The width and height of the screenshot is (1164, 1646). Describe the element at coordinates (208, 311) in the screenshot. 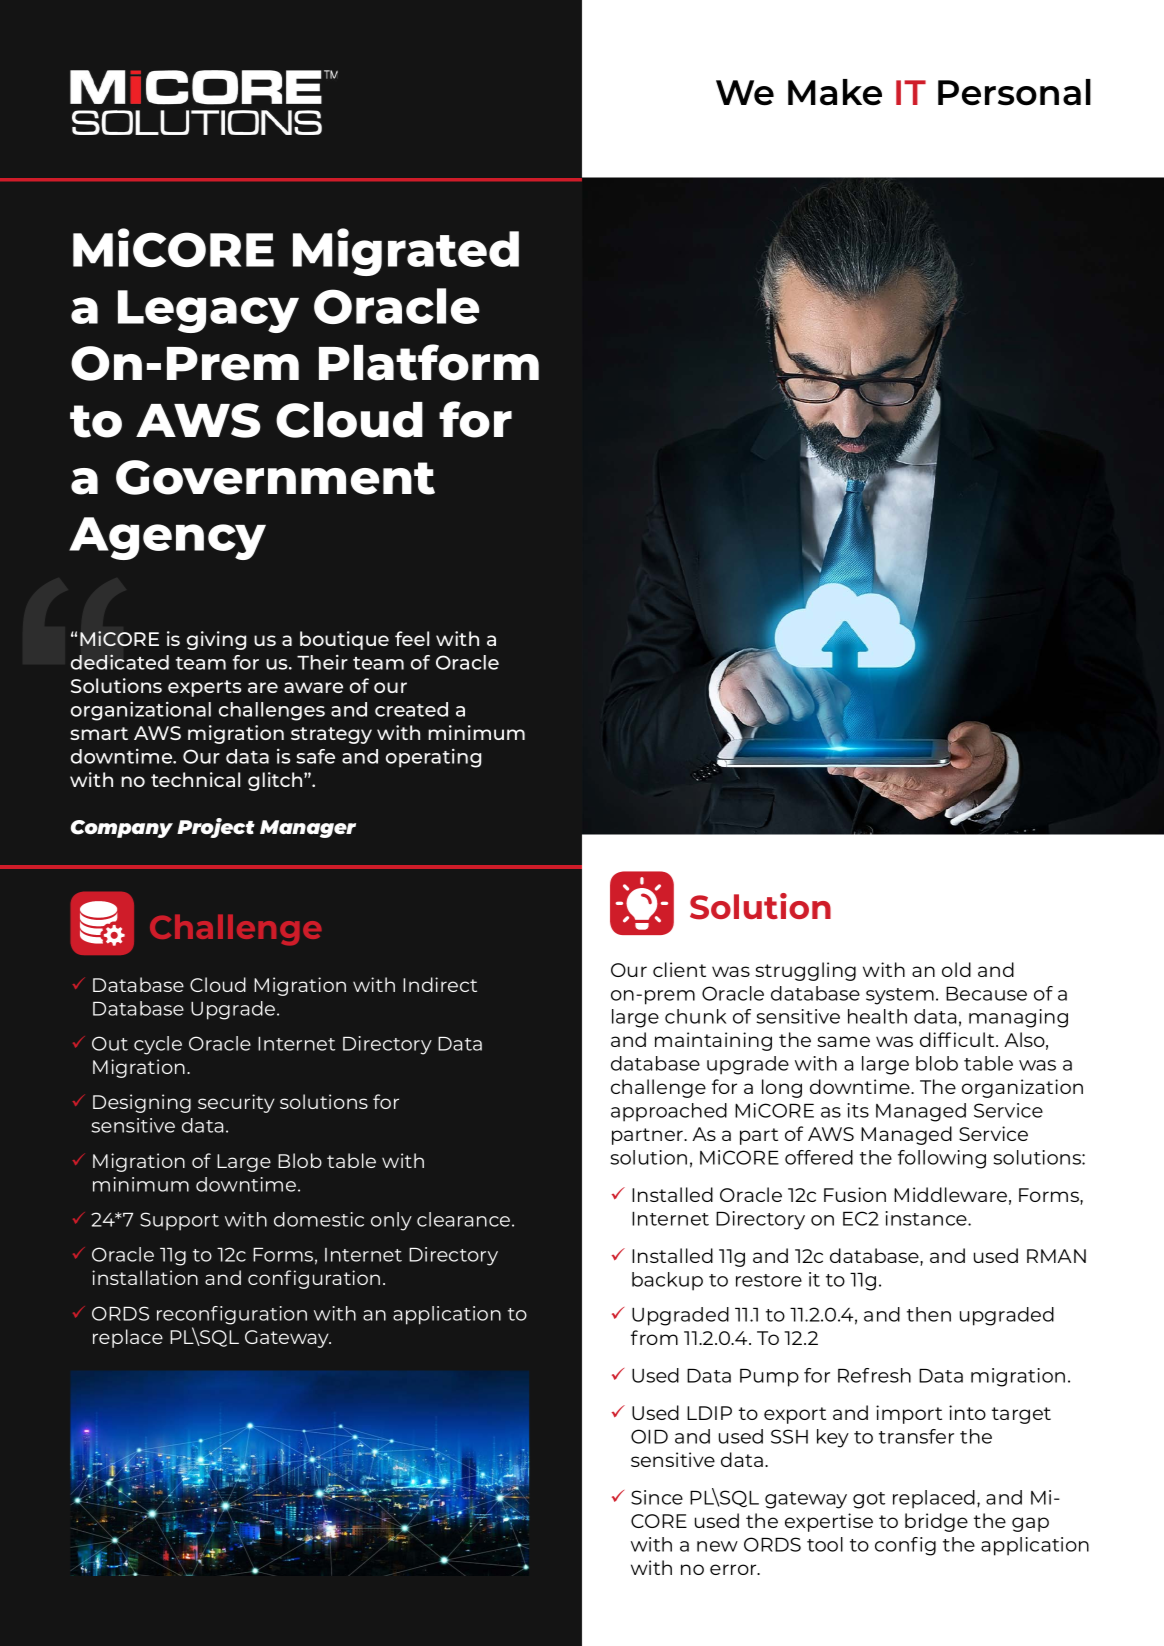

I see `Legacy` at that location.
